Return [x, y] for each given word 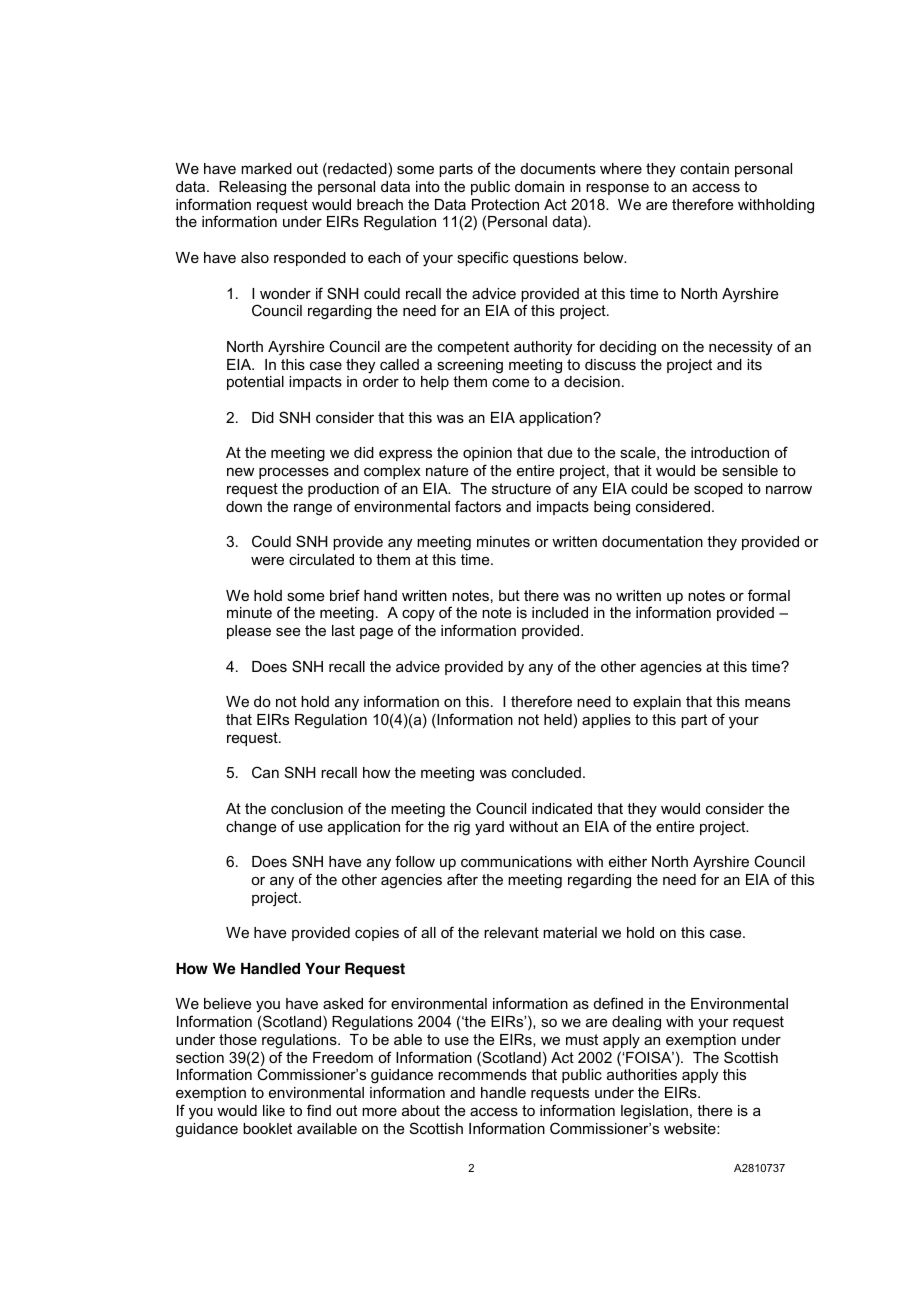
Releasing [252, 188]
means [767, 702]
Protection [505, 204]
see [288, 631]
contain [704, 168]
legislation [654, 1112]
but [509, 595]
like [274, 1110]
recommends [482, 1074]
